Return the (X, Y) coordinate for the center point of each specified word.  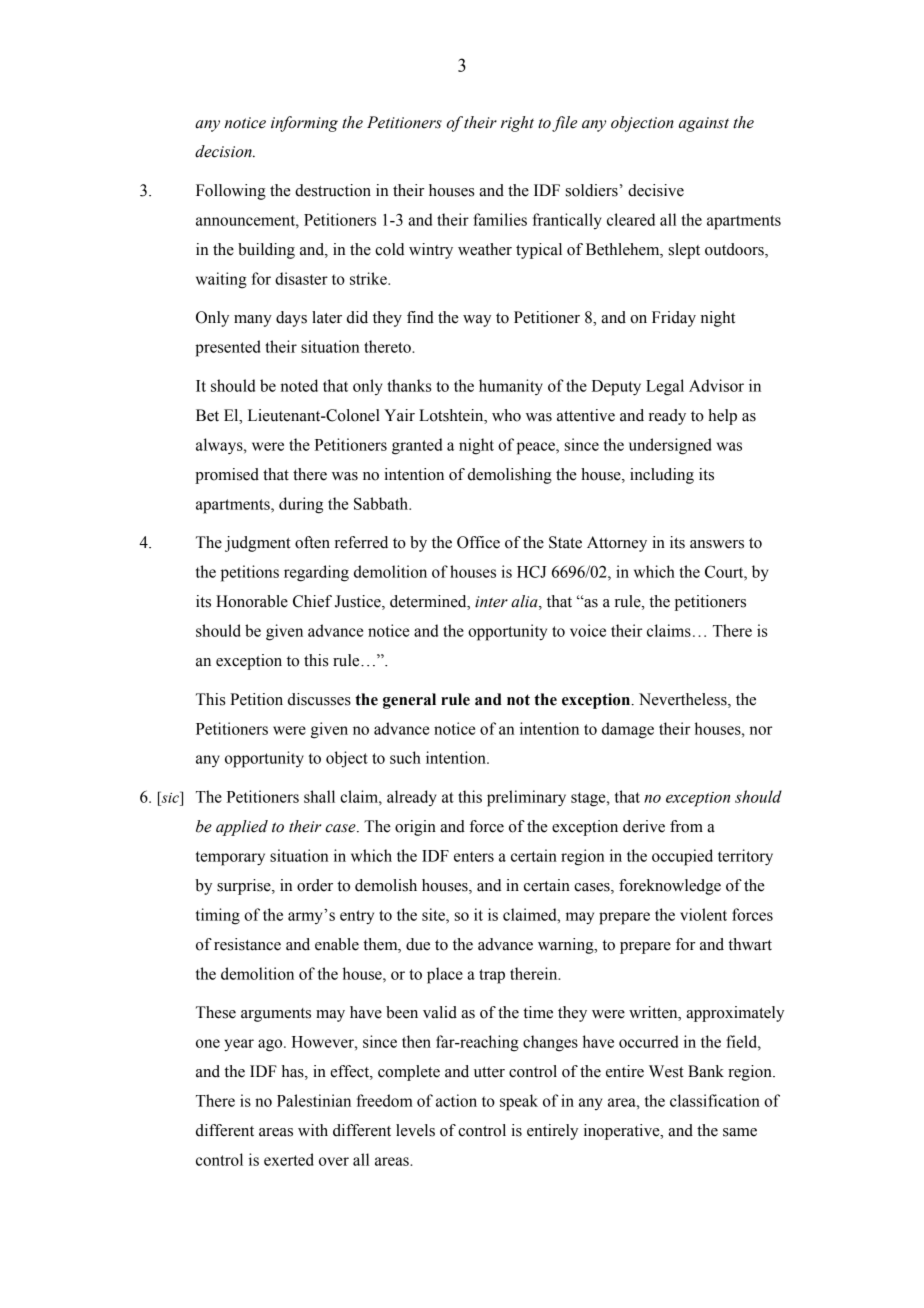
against (704, 124)
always (220, 446)
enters (474, 856)
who (506, 415)
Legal (665, 387)
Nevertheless (684, 700)
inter (491, 602)
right (517, 124)
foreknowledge (670, 887)
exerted (289, 1159)
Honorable (252, 601)
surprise (245, 887)
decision (224, 151)
